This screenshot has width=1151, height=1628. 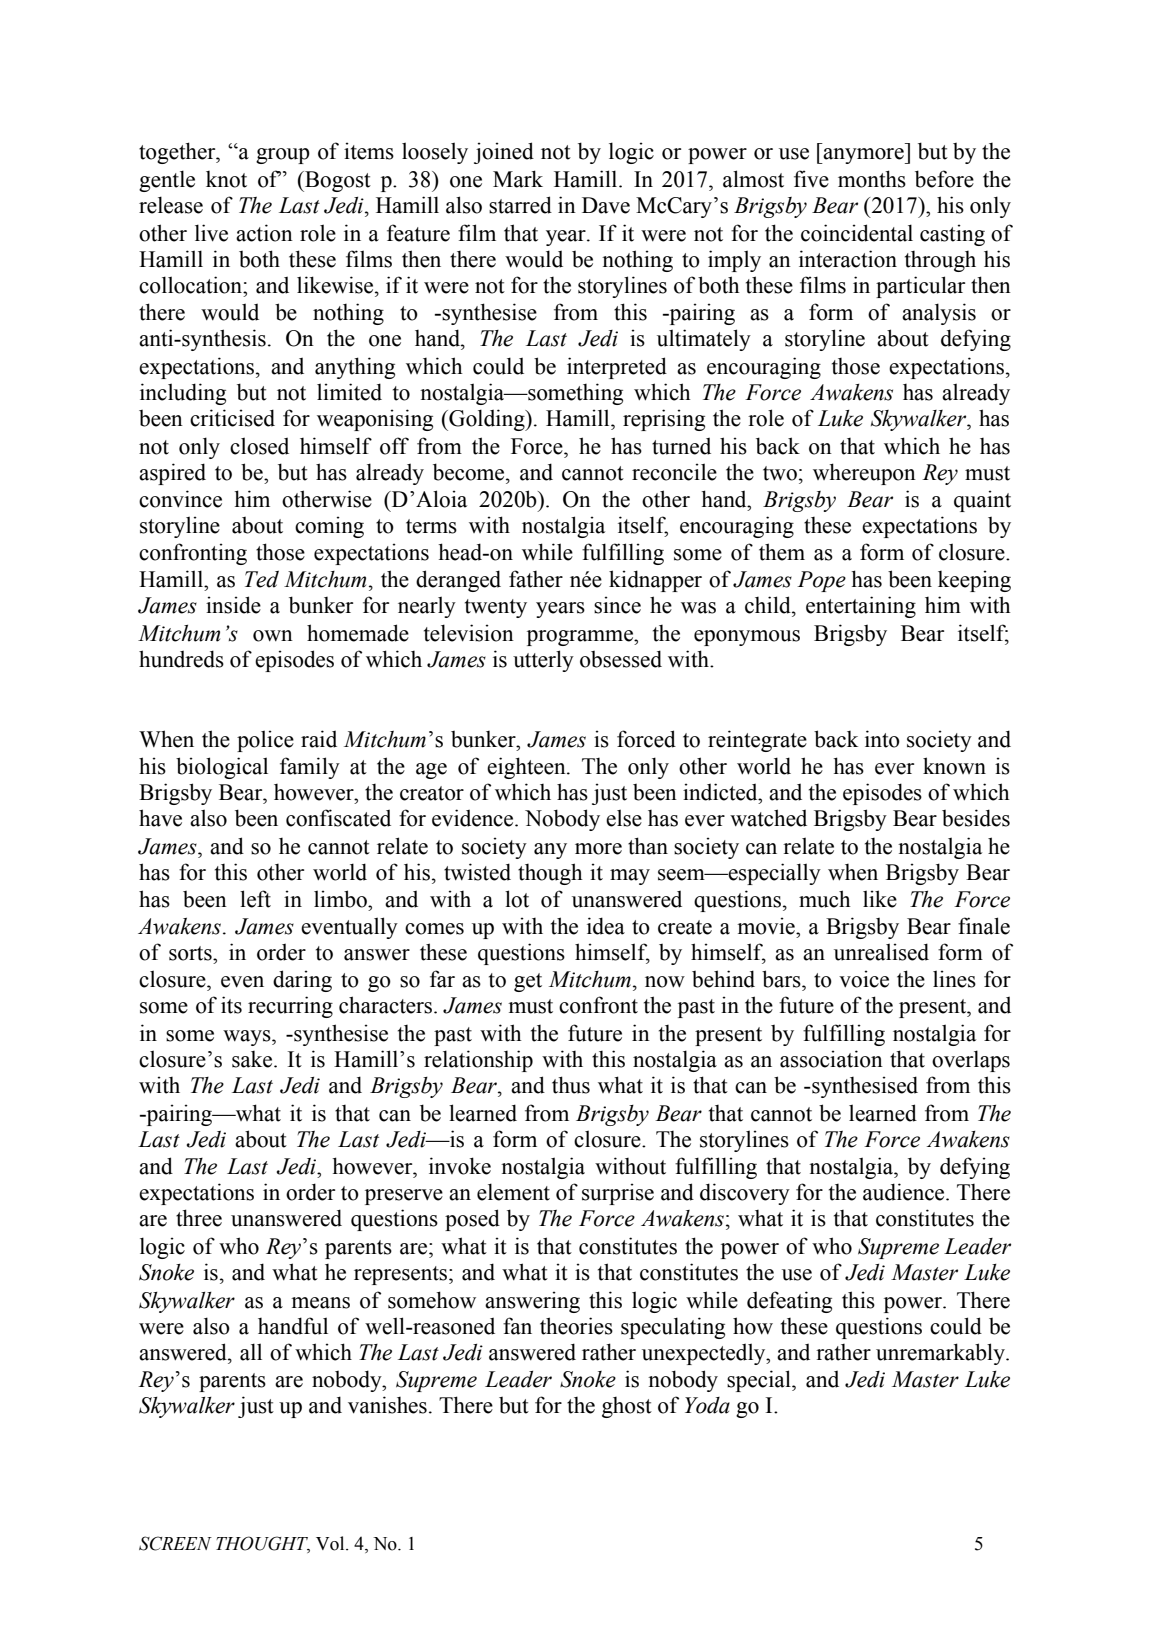 What do you see at coordinates (253, 1059) in the screenshot?
I see `sake` at bounding box center [253, 1059].
